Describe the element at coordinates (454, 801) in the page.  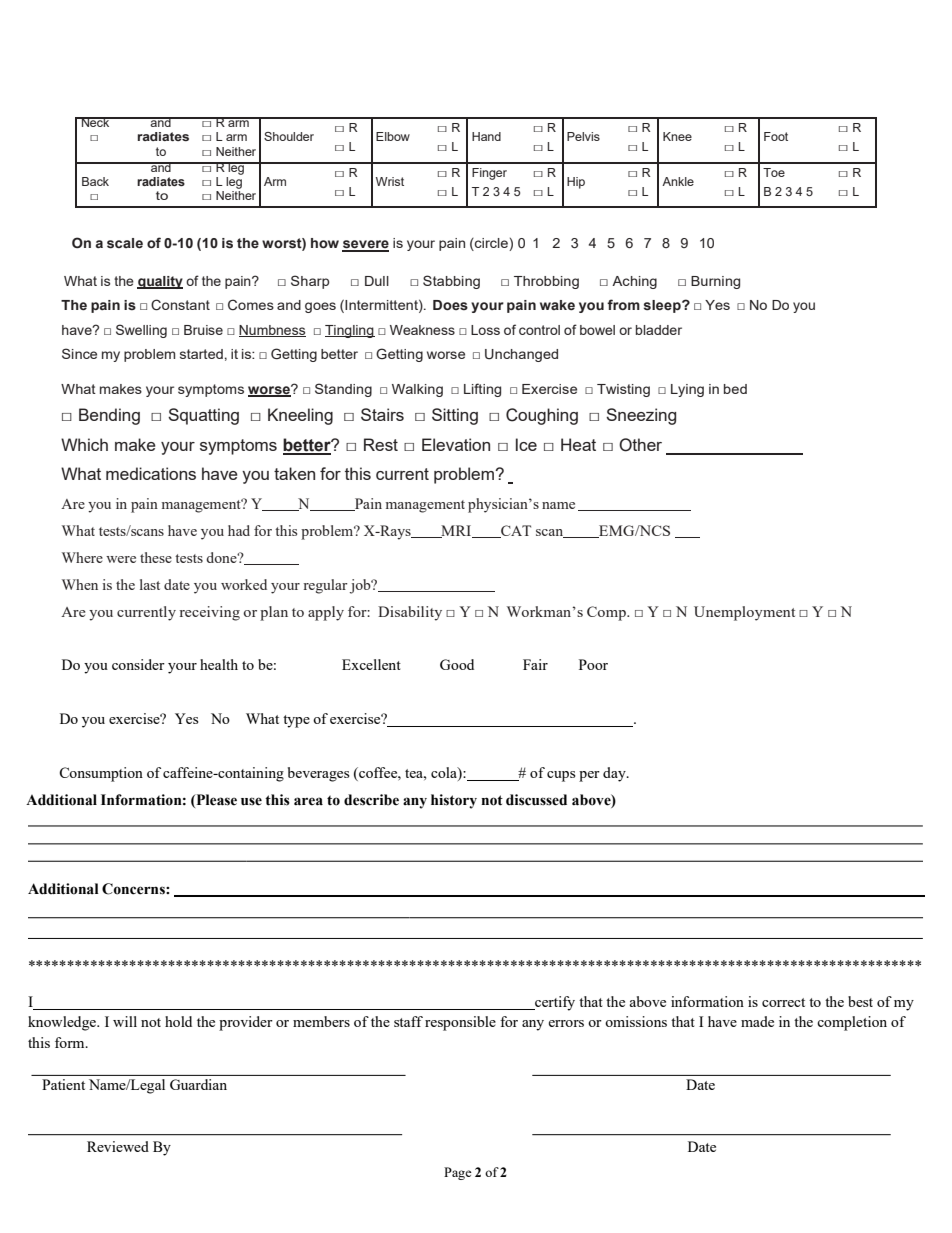
I see `history` at that location.
